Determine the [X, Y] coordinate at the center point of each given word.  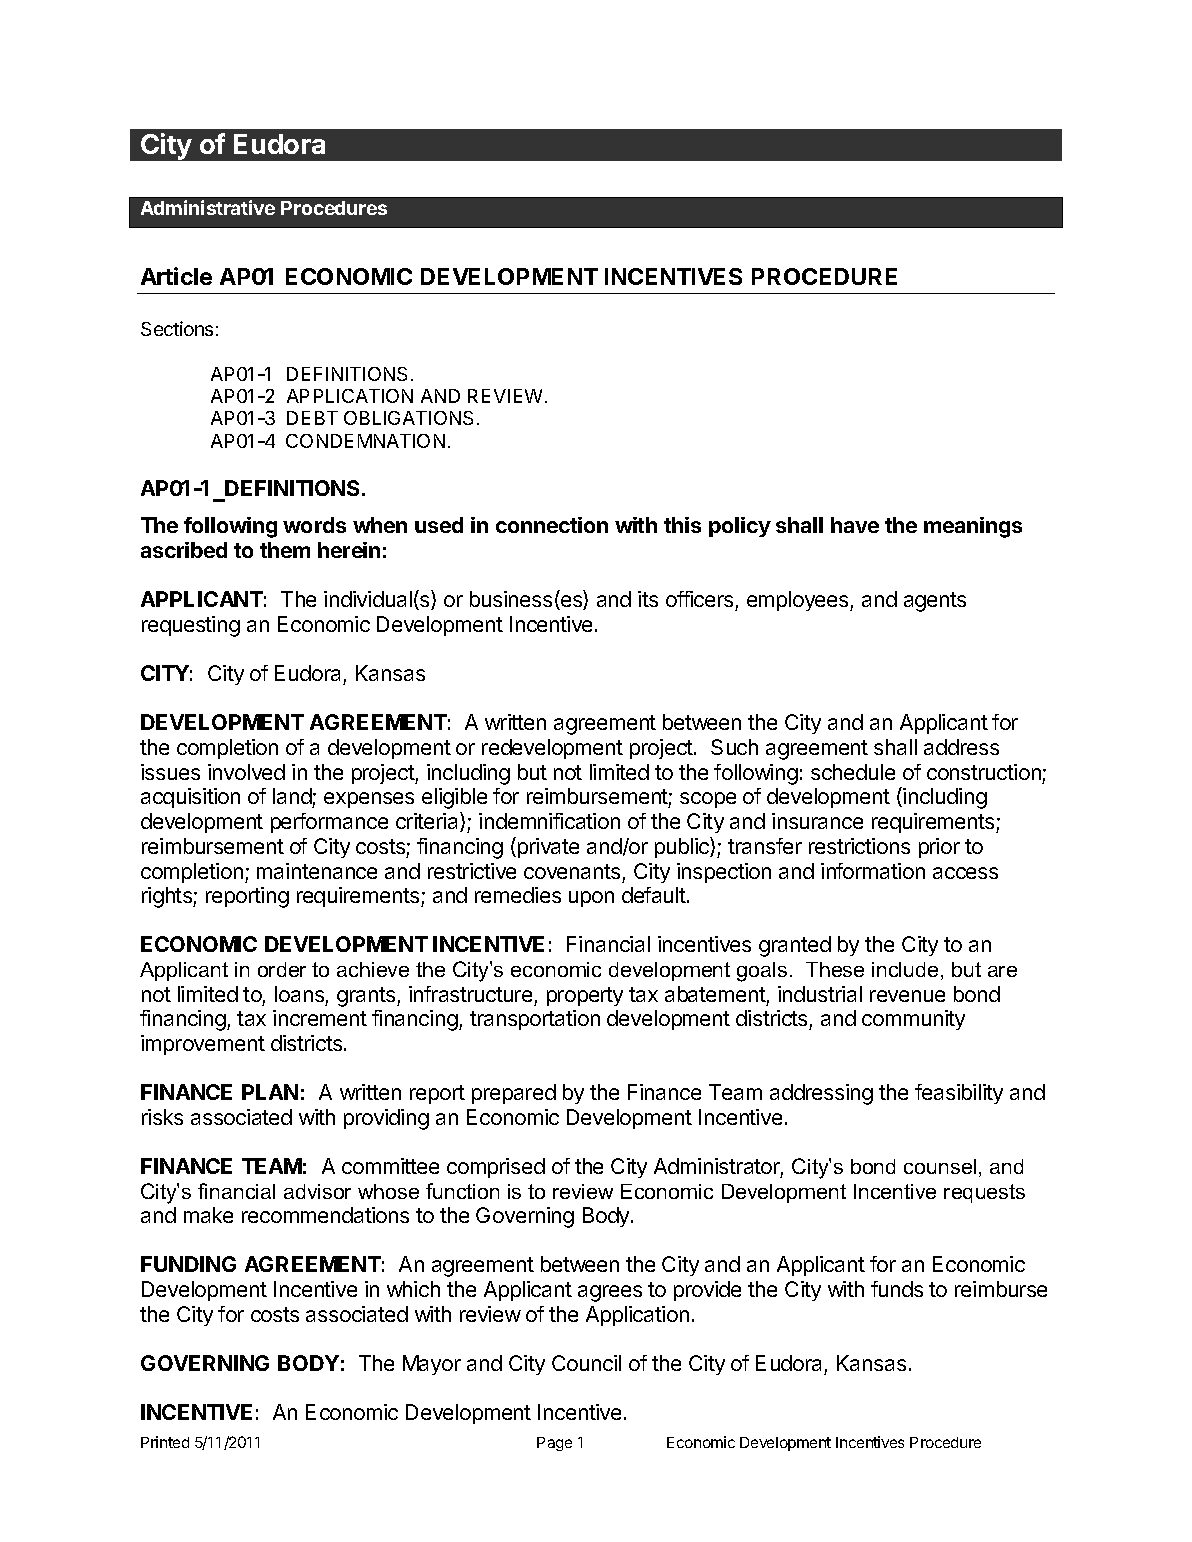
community [913, 1020]
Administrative [208, 207]
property [585, 996]
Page [554, 1444]
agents [935, 602]
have [855, 525]
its [648, 599]
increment [320, 1018]
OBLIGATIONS [408, 418]
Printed [165, 1442]
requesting [191, 626]
